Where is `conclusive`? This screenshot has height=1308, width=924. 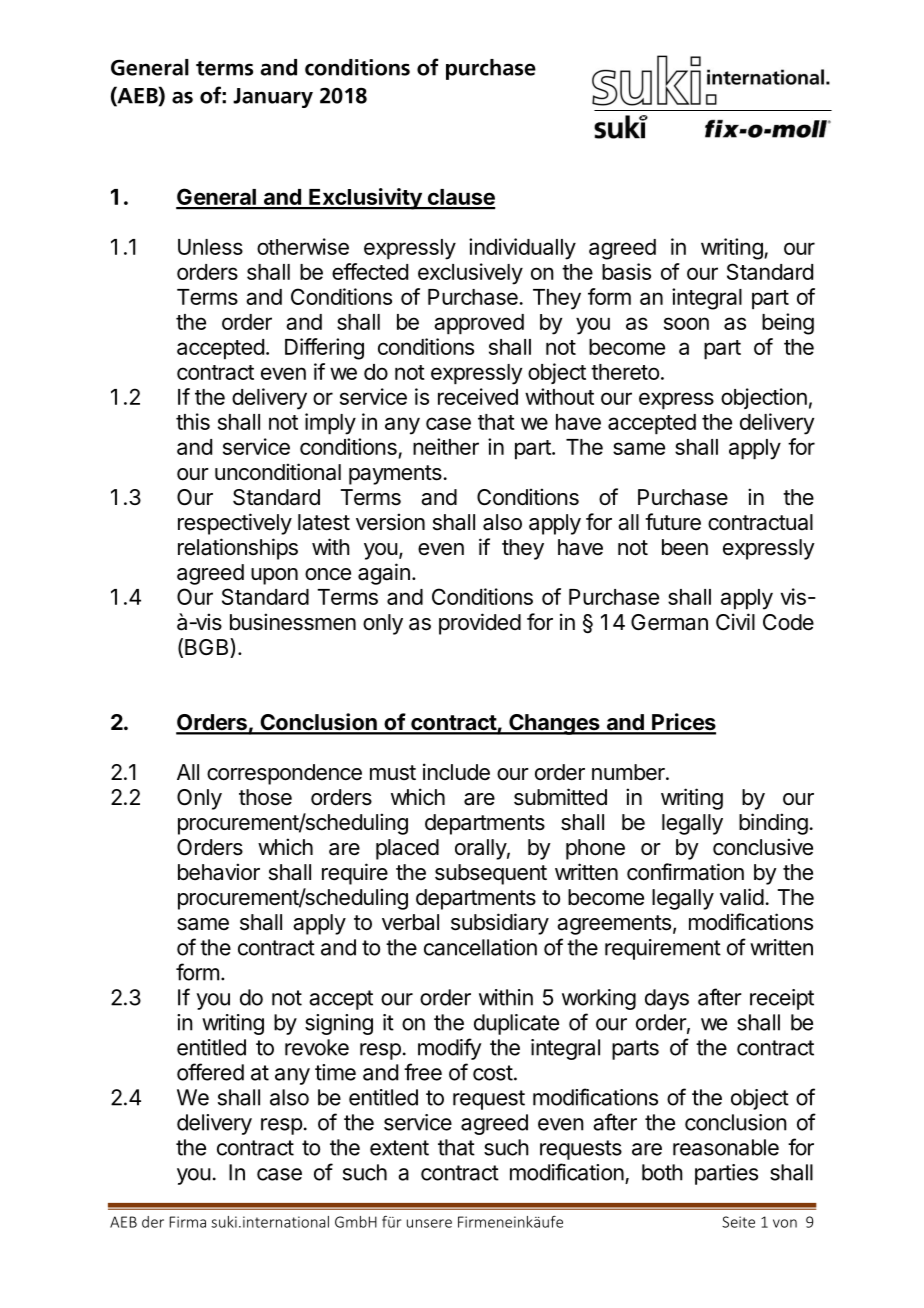
conclusive is located at coordinates (763, 847).
